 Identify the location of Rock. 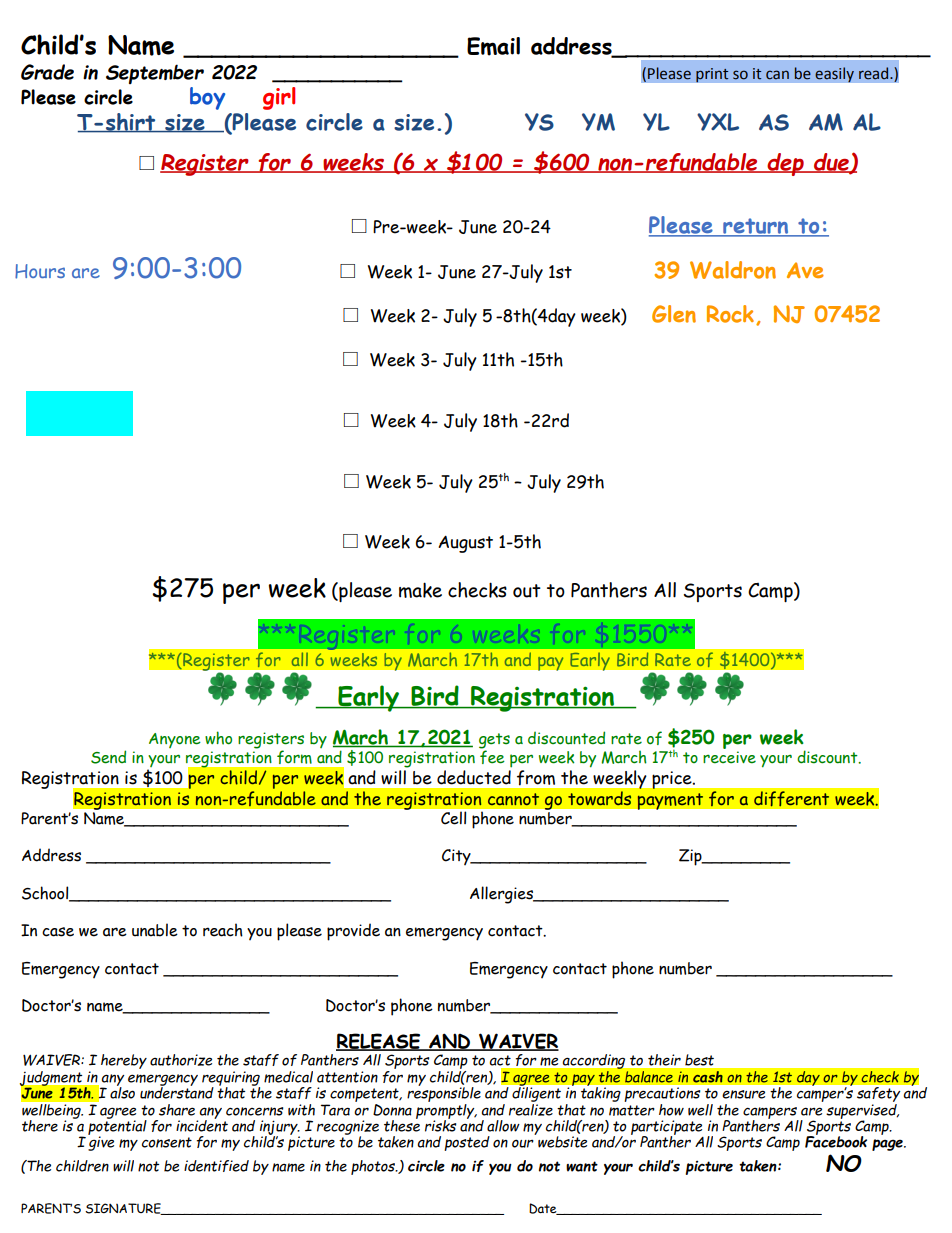
(732, 315).
